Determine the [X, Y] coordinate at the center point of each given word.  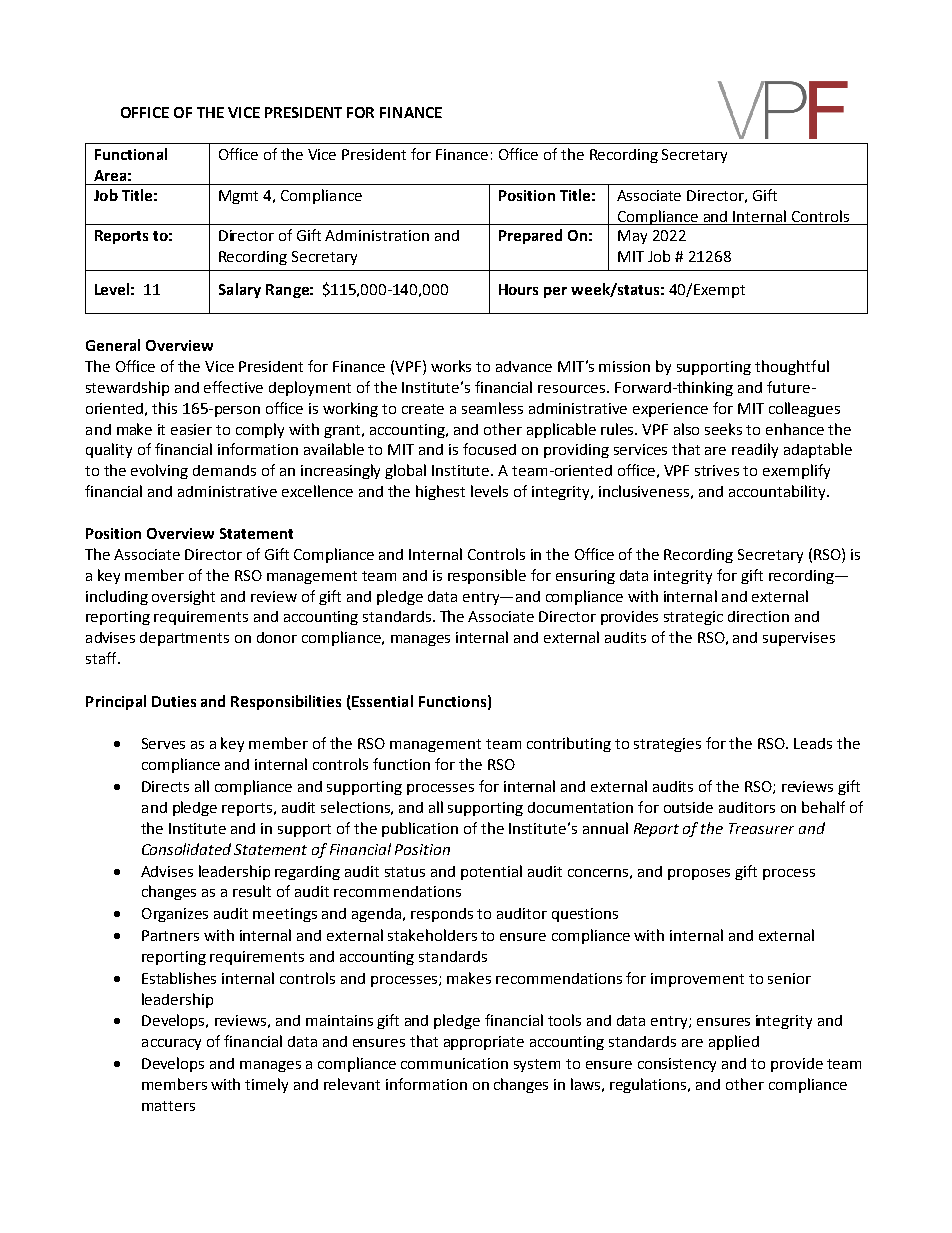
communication [454, 1063]
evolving [159, 471]
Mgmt [238, 197]
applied [734, 1042]
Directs [165, 786]
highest [440, 492]
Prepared [530, 236]
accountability [778, 492]
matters [168, 1106]
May [632, 237]
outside [688, 807]
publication [420, 829]
